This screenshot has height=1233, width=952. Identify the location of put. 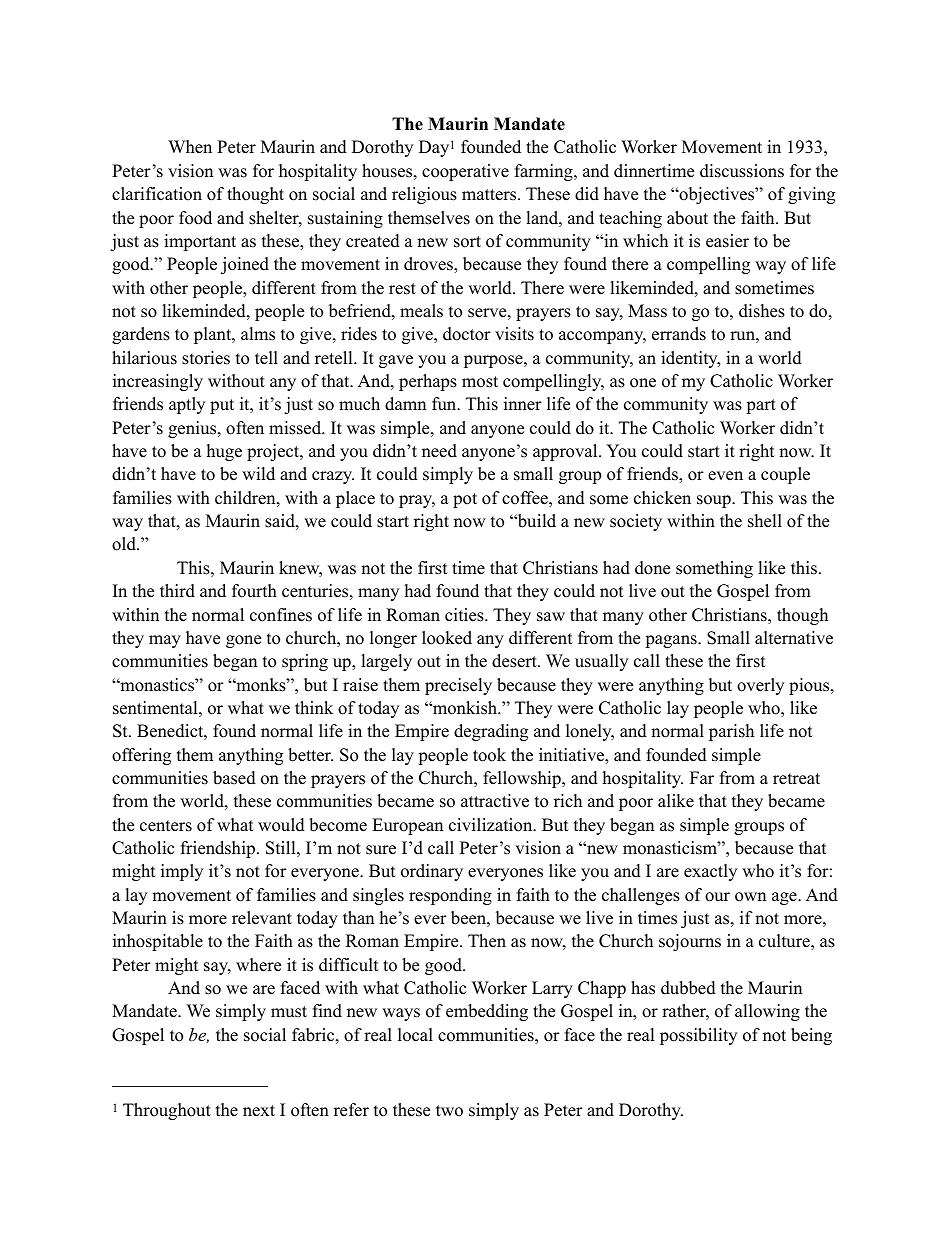
(222, 406).
